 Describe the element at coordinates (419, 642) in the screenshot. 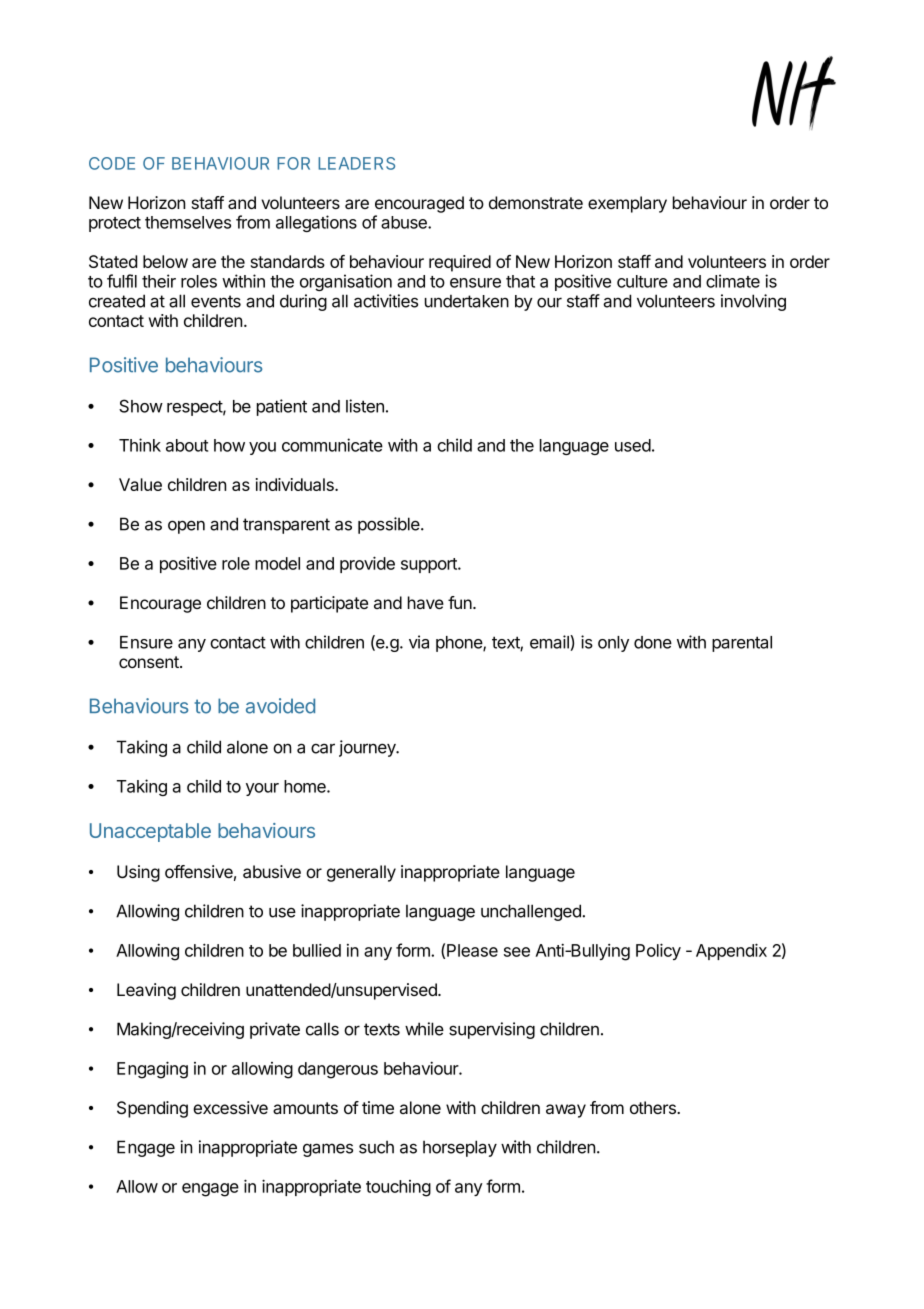

I see `via` at that location.
